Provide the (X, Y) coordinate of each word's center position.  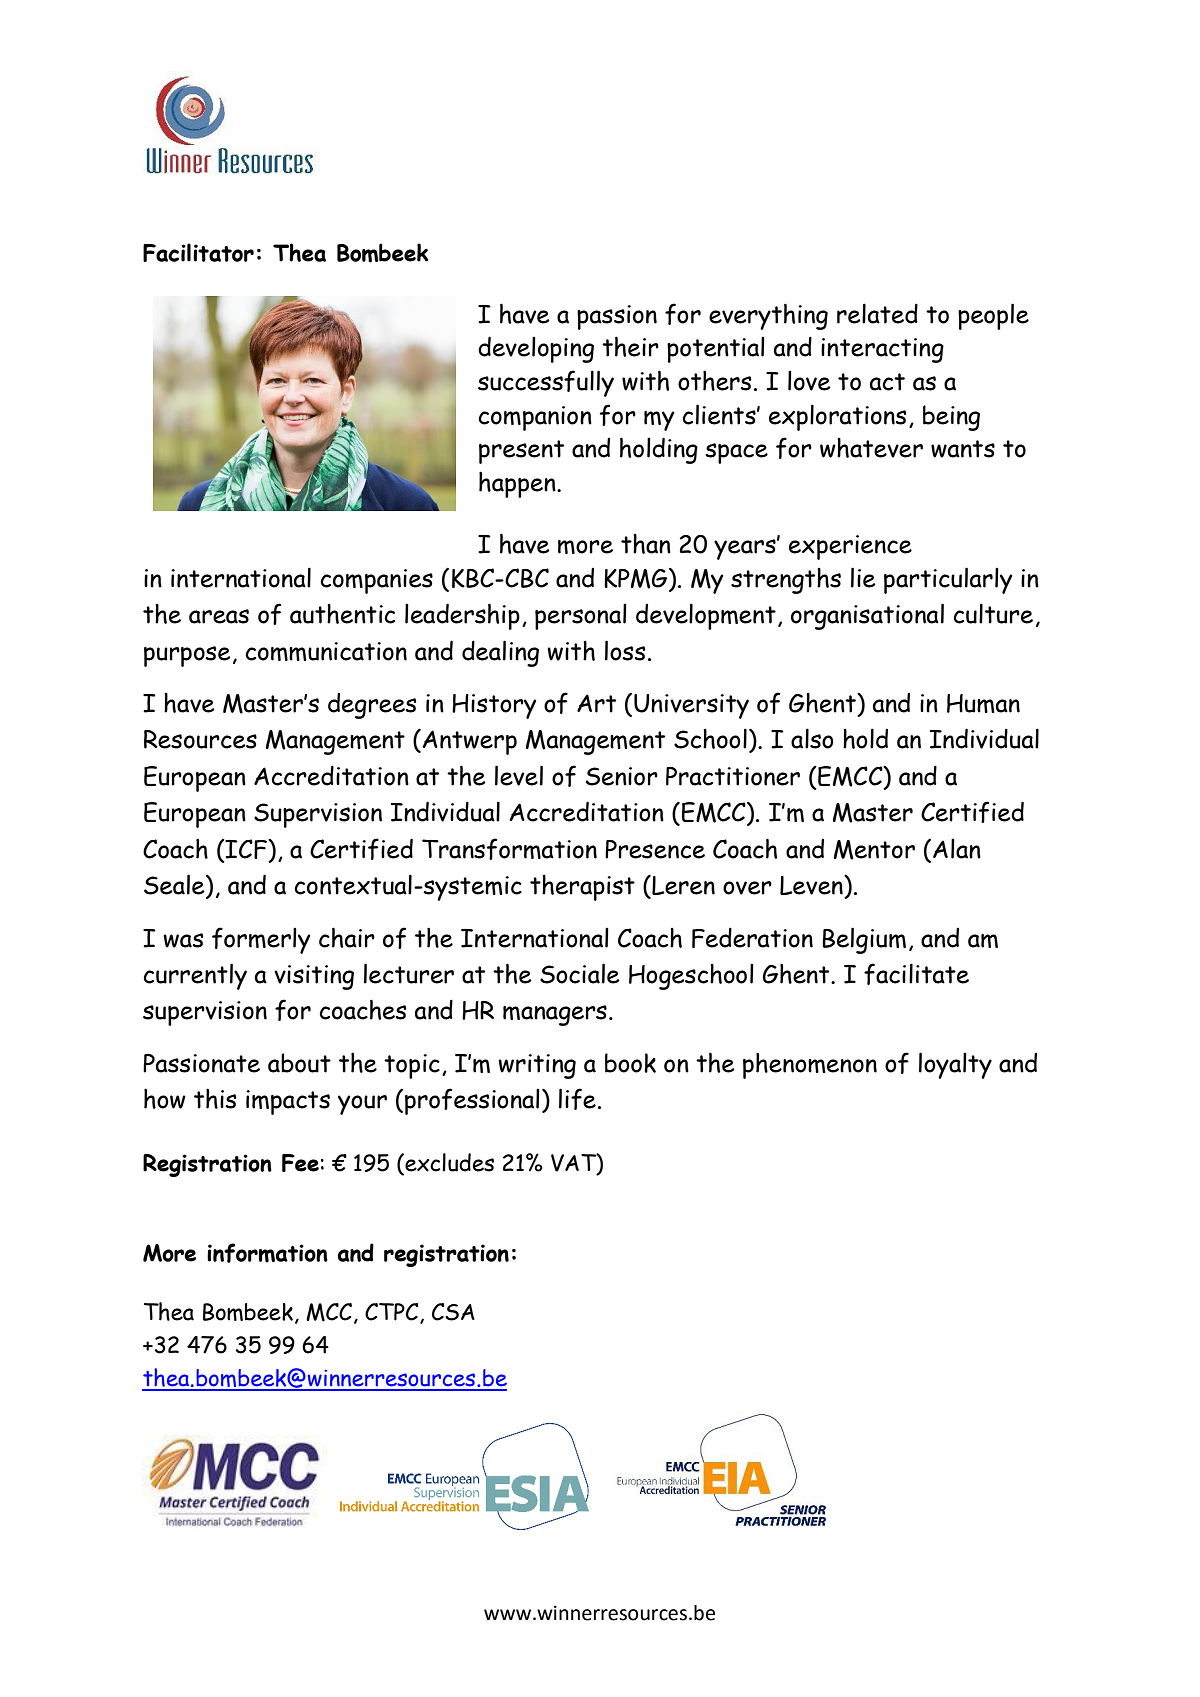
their (630, 346)
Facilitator (198, 252)
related (877, 313)
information (267, 1253)
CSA (453, 1312)
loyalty (955, 1065)
